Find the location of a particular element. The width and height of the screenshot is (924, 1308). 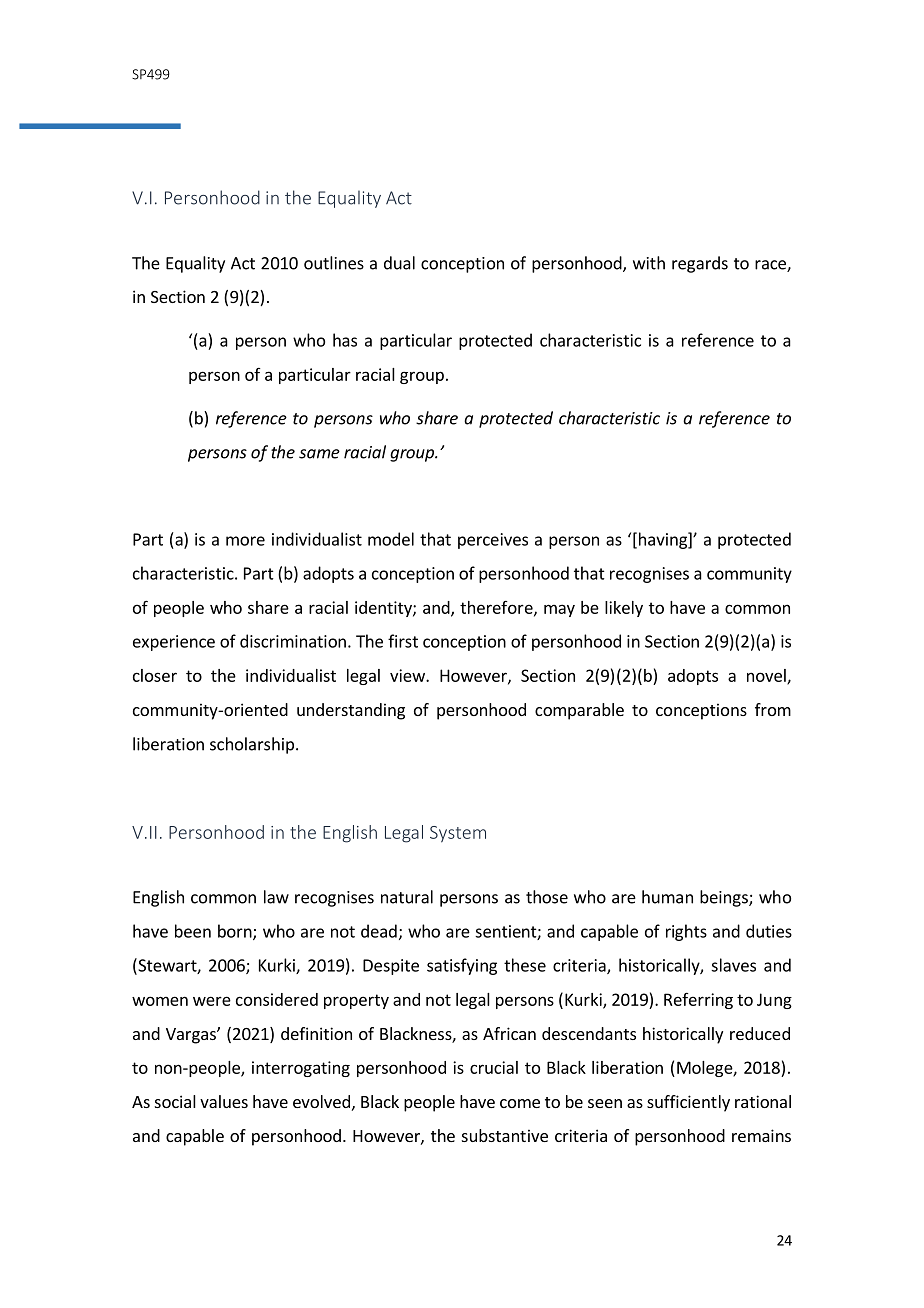

beings is located at coordinates (725, 898).
